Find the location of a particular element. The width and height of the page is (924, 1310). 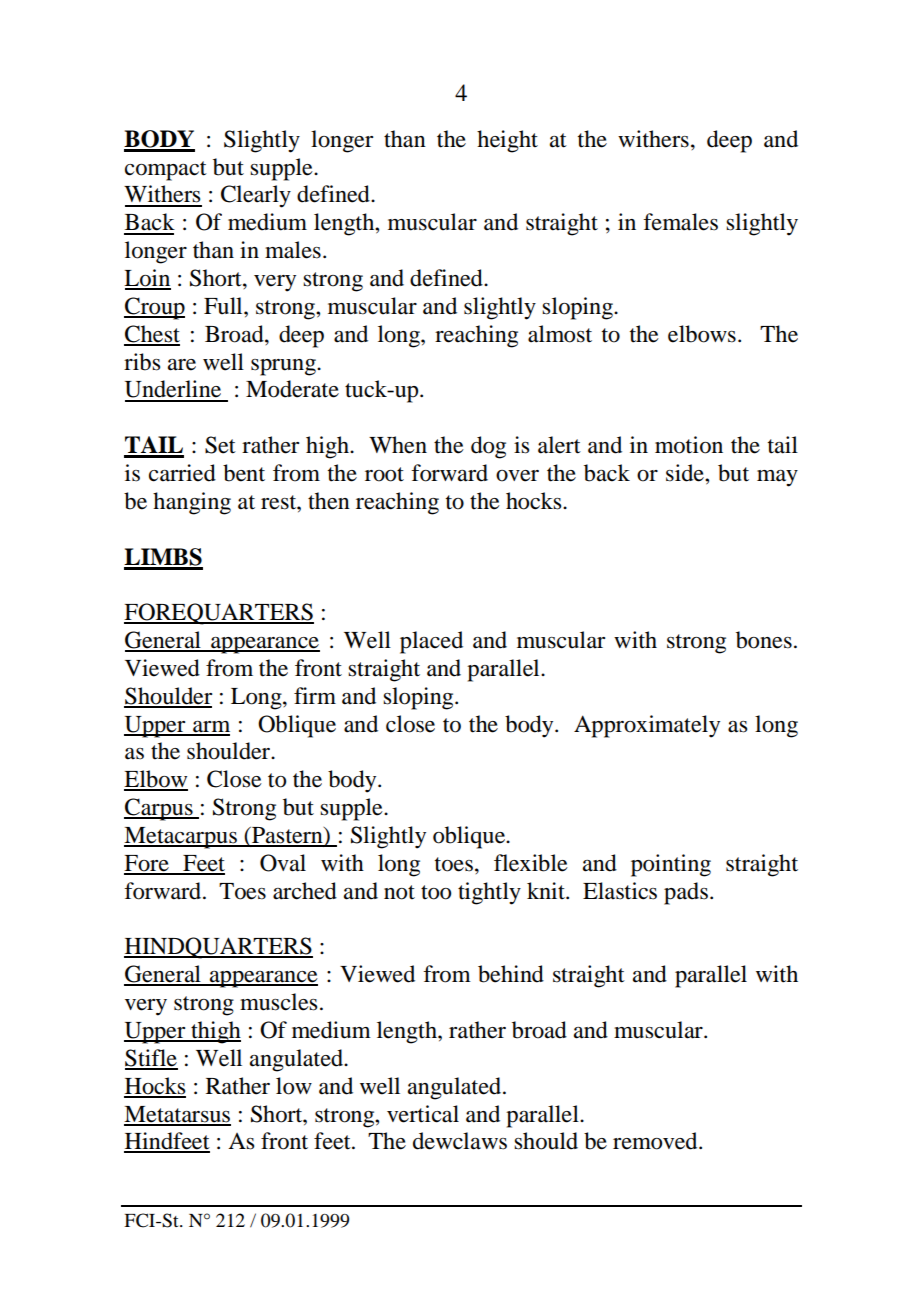

firm is located at coordinates (315, 695).
